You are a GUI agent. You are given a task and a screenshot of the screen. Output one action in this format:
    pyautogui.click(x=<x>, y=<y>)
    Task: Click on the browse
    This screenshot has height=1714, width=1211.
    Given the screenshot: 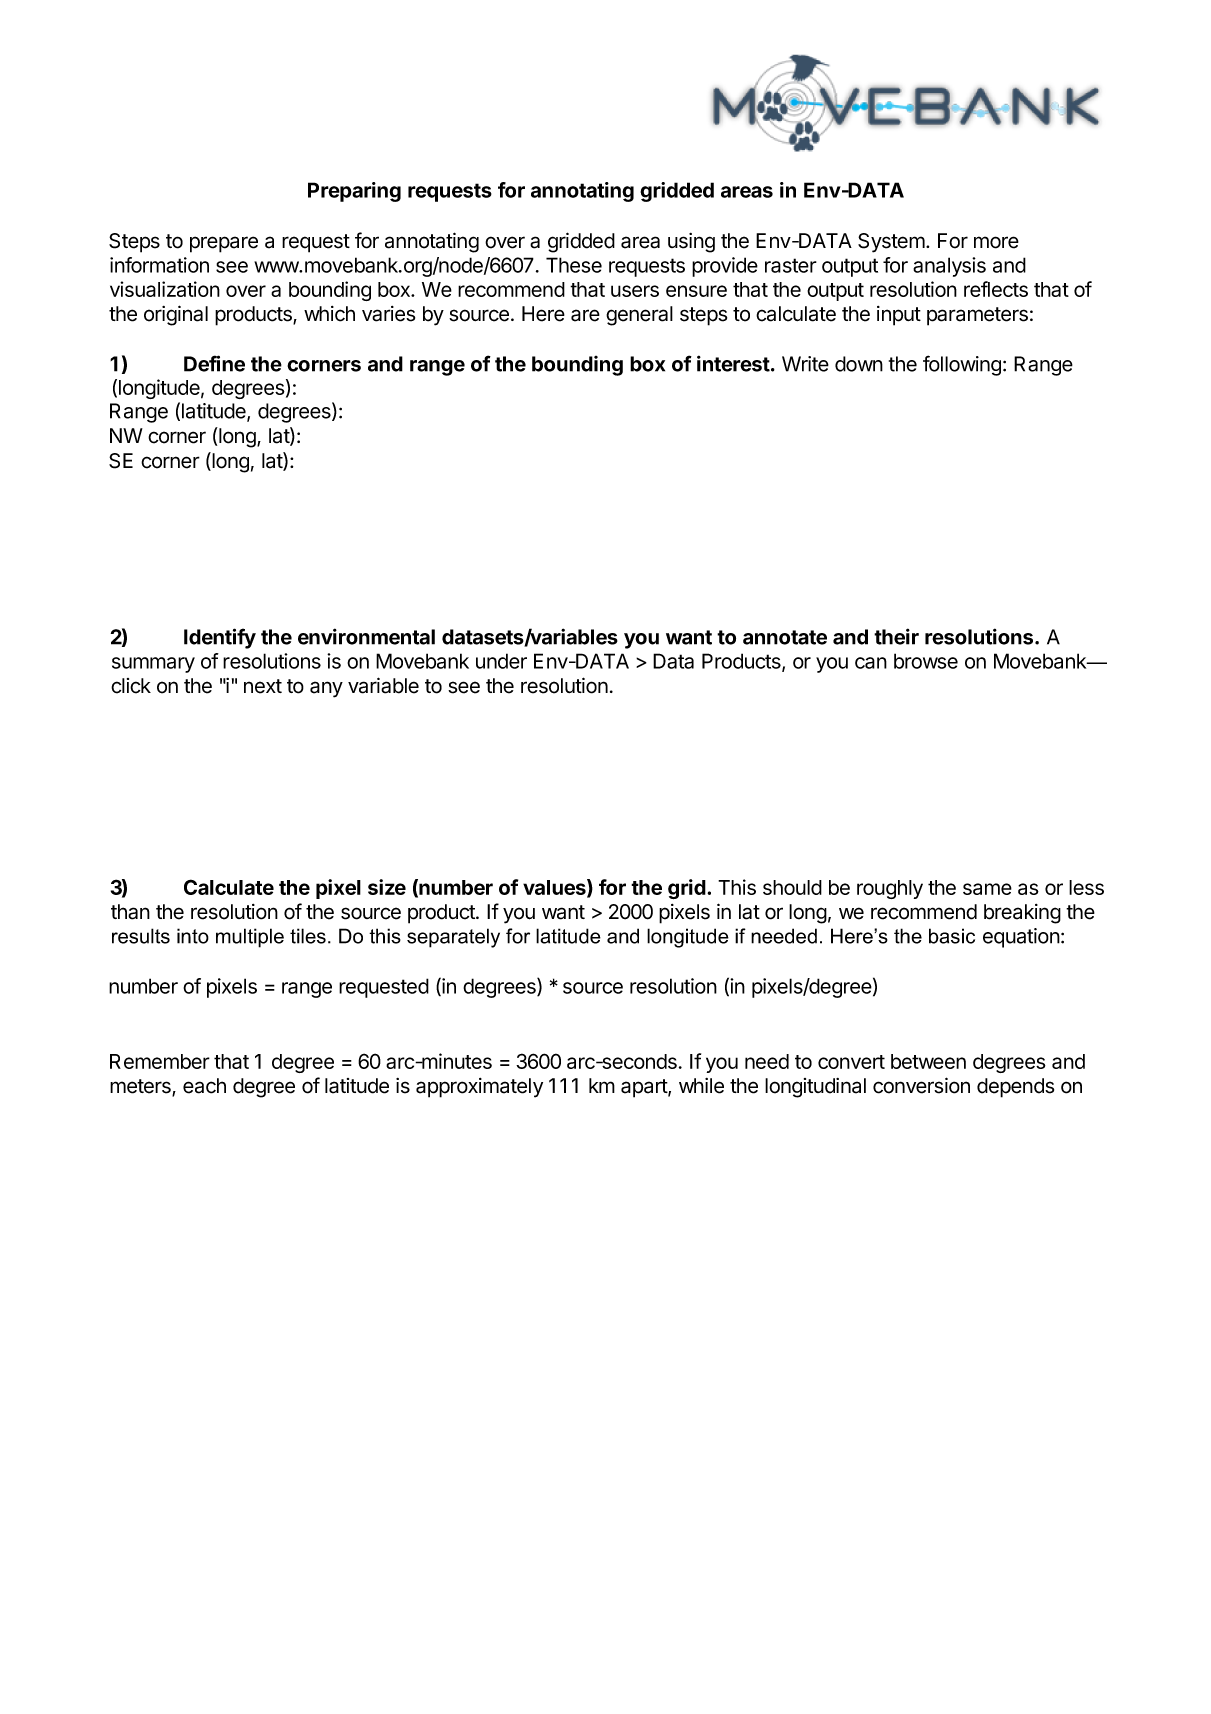 What is the action you would take?
    pyautogui.click(x=926, y=661)
